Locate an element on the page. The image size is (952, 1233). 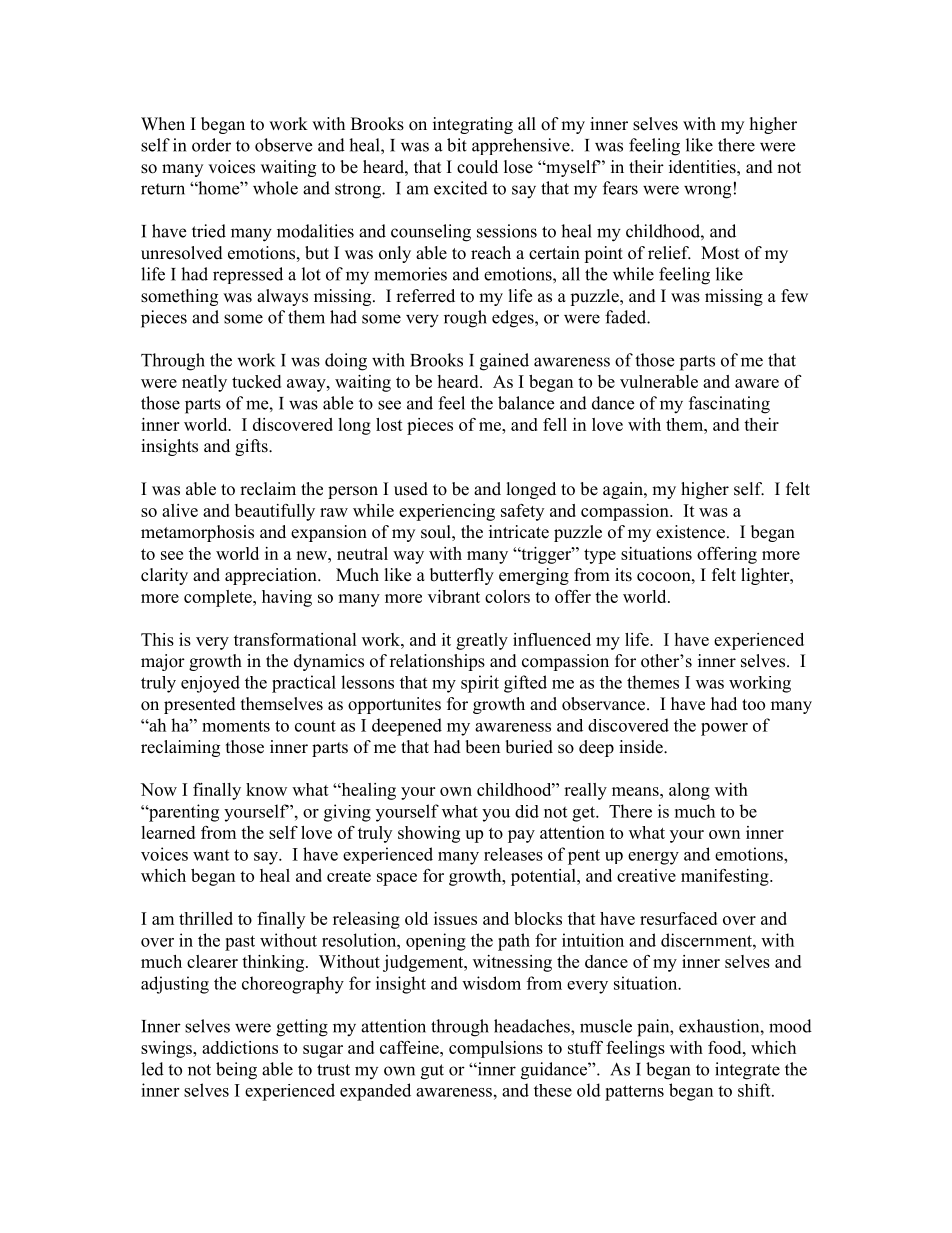
compulsions is located at coordinates (496, 1049).
